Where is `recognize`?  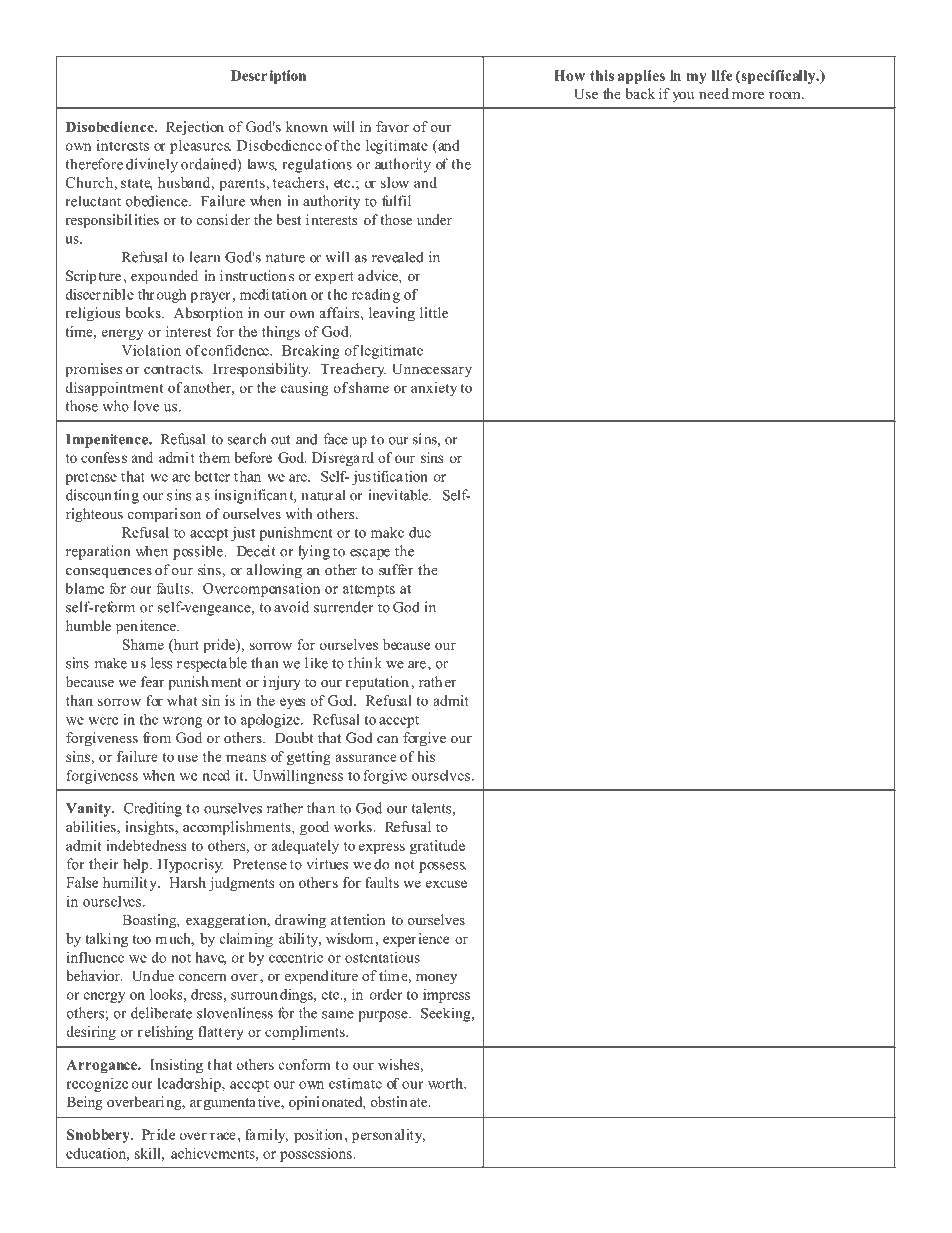
recognize is located at coordinates (97, 1085).
